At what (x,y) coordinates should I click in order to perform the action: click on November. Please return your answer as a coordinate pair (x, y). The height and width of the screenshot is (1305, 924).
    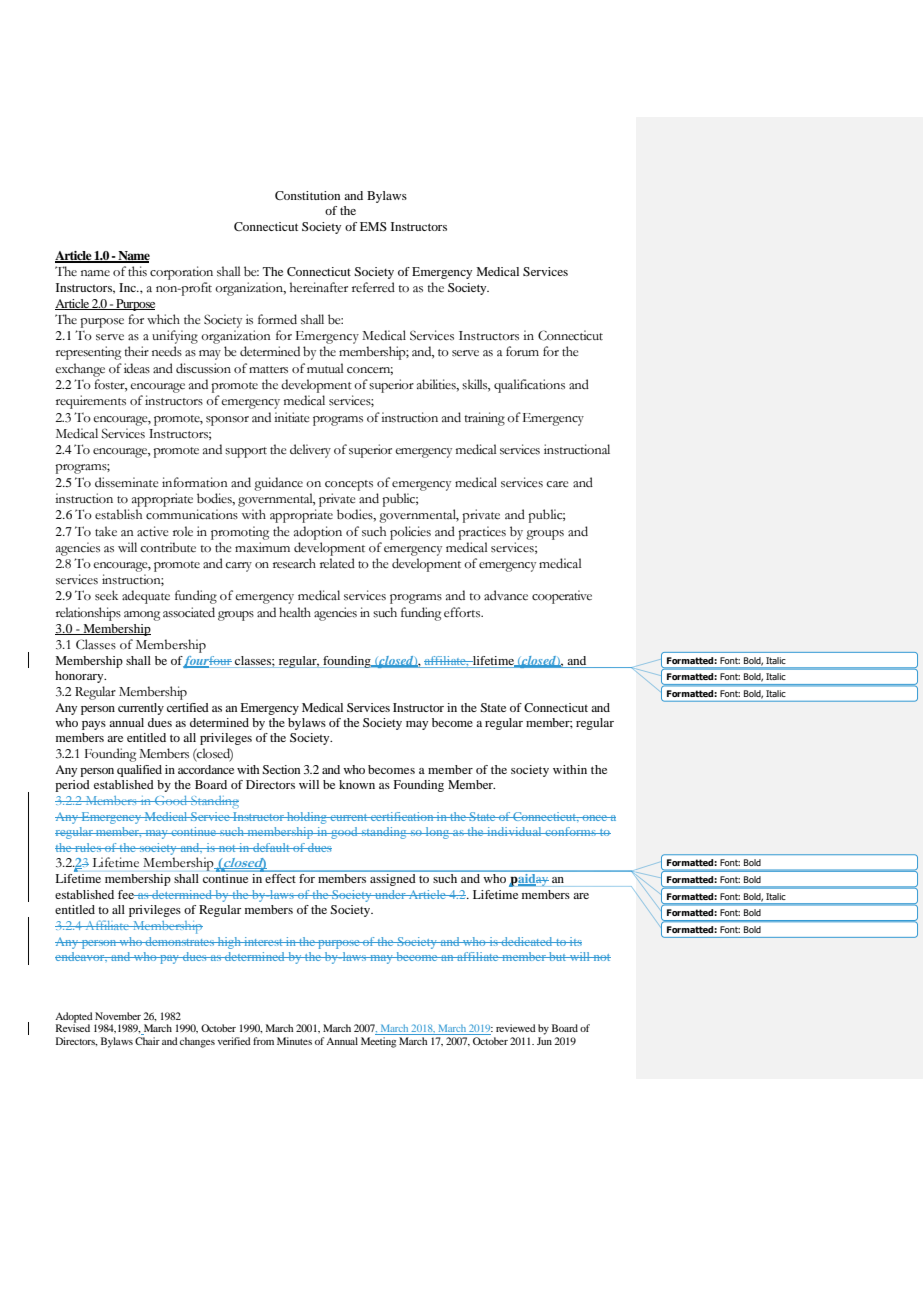
    Looking at the image, I should click on (118, 1016).
